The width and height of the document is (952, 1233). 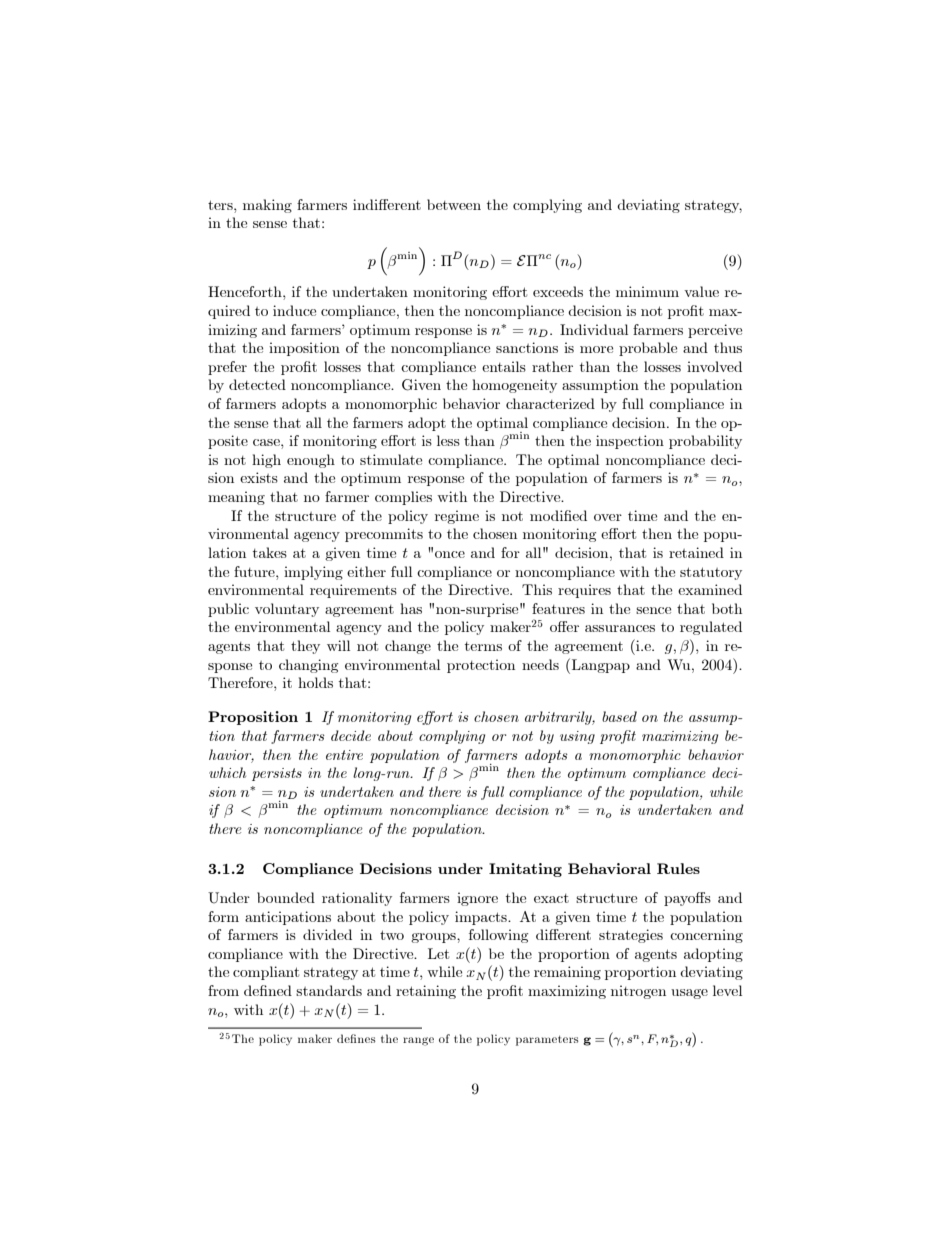 I want to click on standards, so click(x=329, y=990).
